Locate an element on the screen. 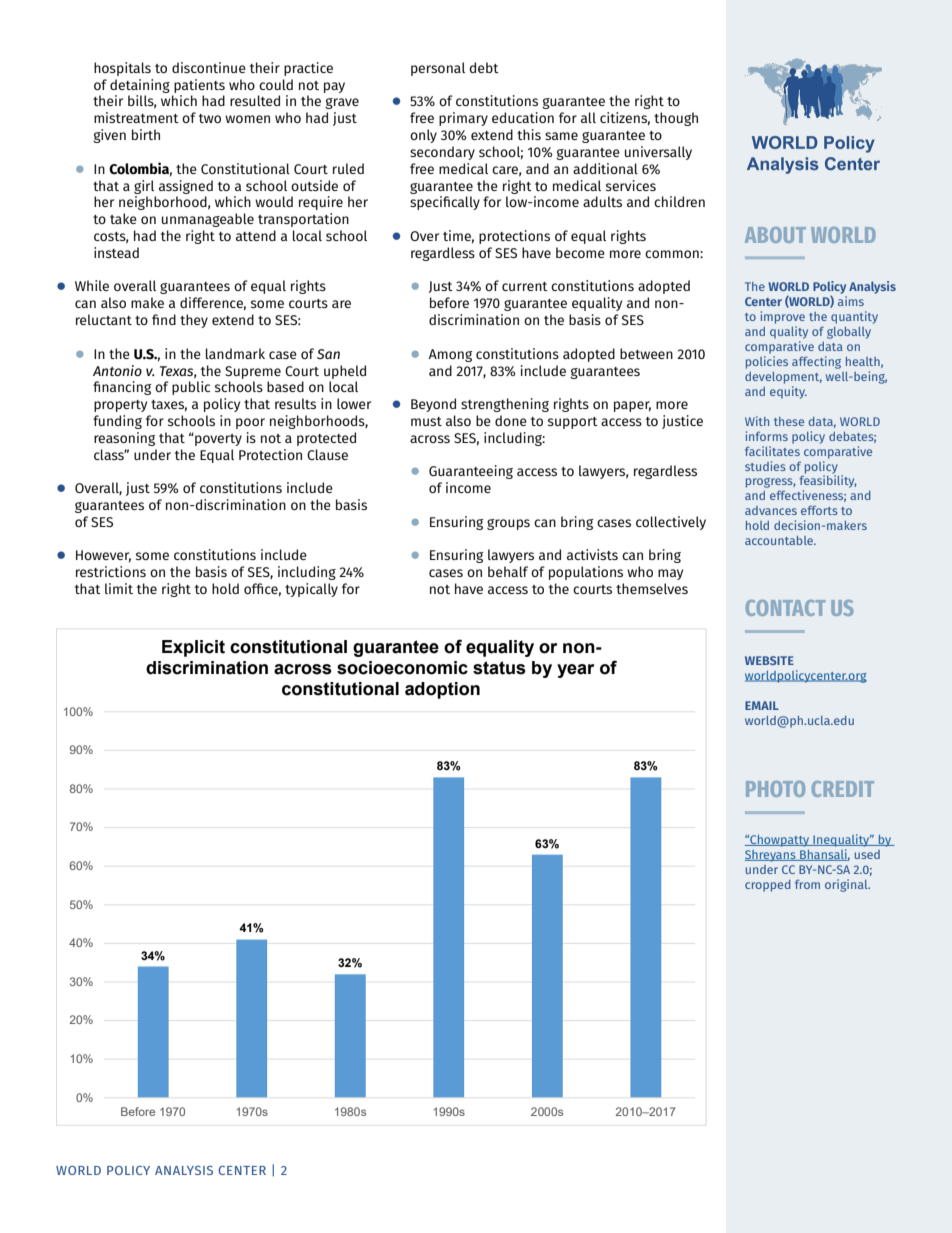  improve is located at coordinates (783, 317).
